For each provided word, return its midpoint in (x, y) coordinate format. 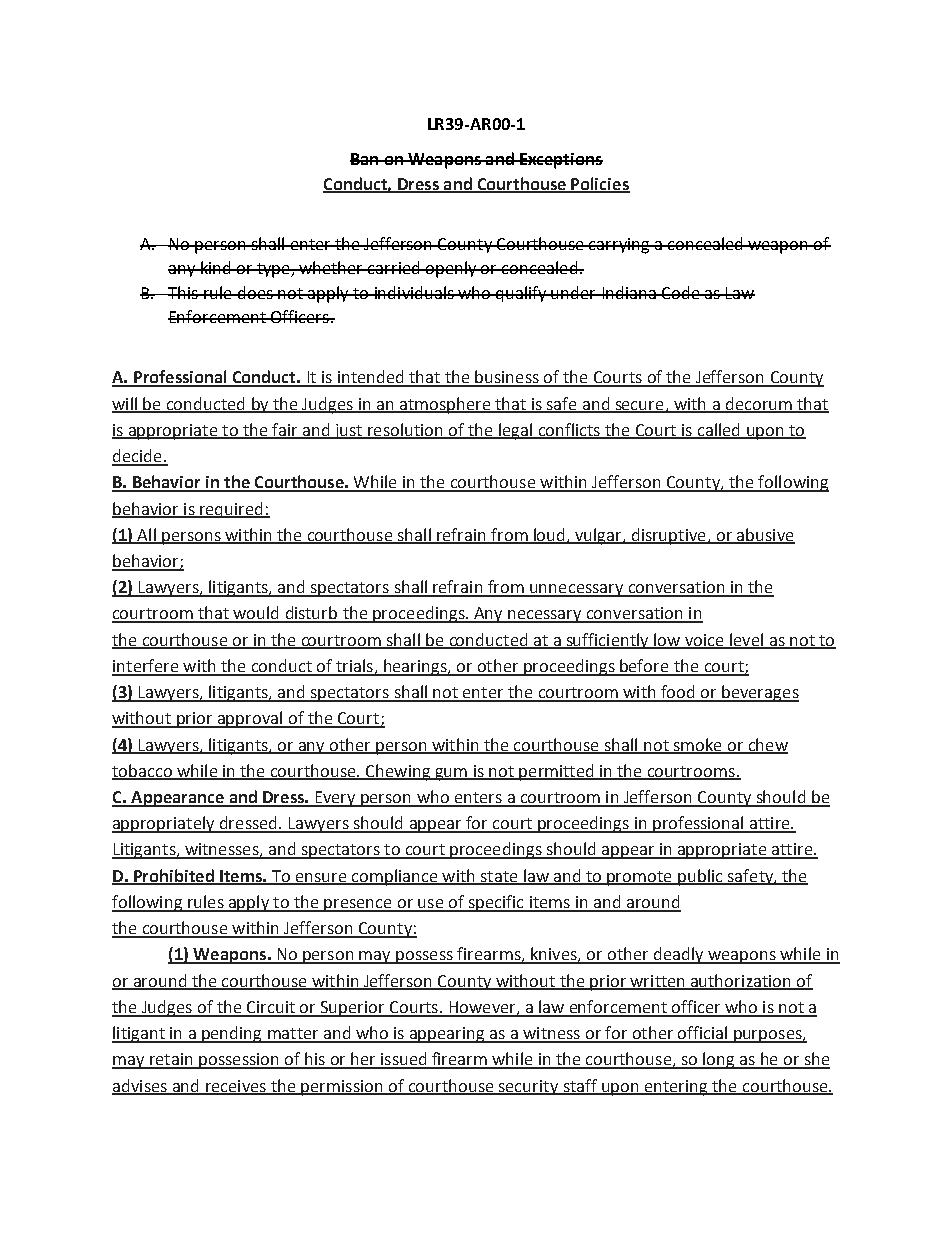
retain (171, 1060)
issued (404, 1060)
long (719, 1060)
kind (215, 267)
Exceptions (560, 161)
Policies (600, 184)
